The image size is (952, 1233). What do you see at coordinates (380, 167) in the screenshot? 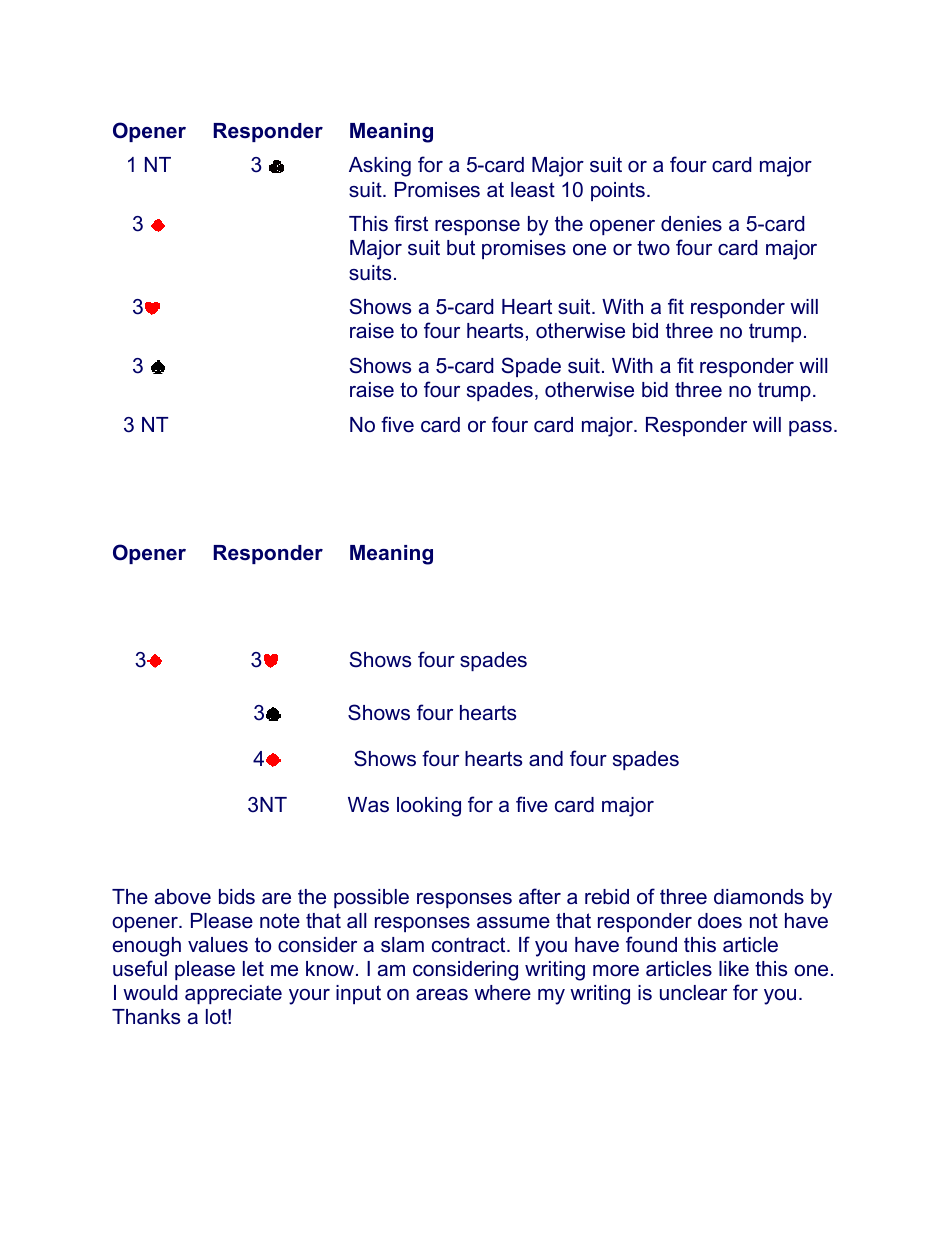
I see `Asking` at bounding box center [380, 167].
